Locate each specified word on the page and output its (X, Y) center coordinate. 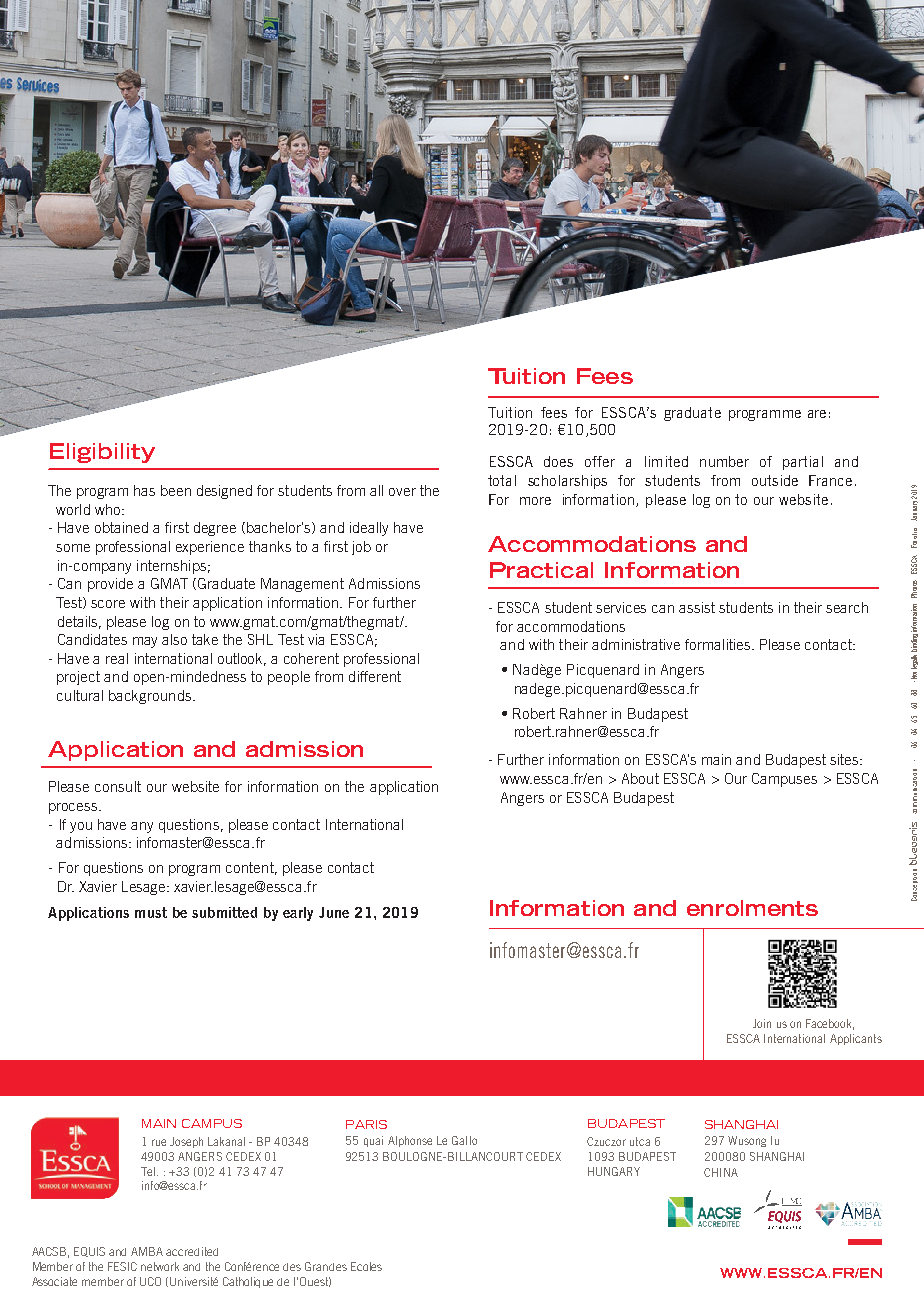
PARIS (366, 1124)
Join (762, 1023)
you (81, 827)
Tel (149, 1171)
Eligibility (102, 453)
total (502, 480)
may (145, 642)
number (724, 461)
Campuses (784, 780)
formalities (719, 644)
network (160, 1266)
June (334, 912)
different (375, 676)
